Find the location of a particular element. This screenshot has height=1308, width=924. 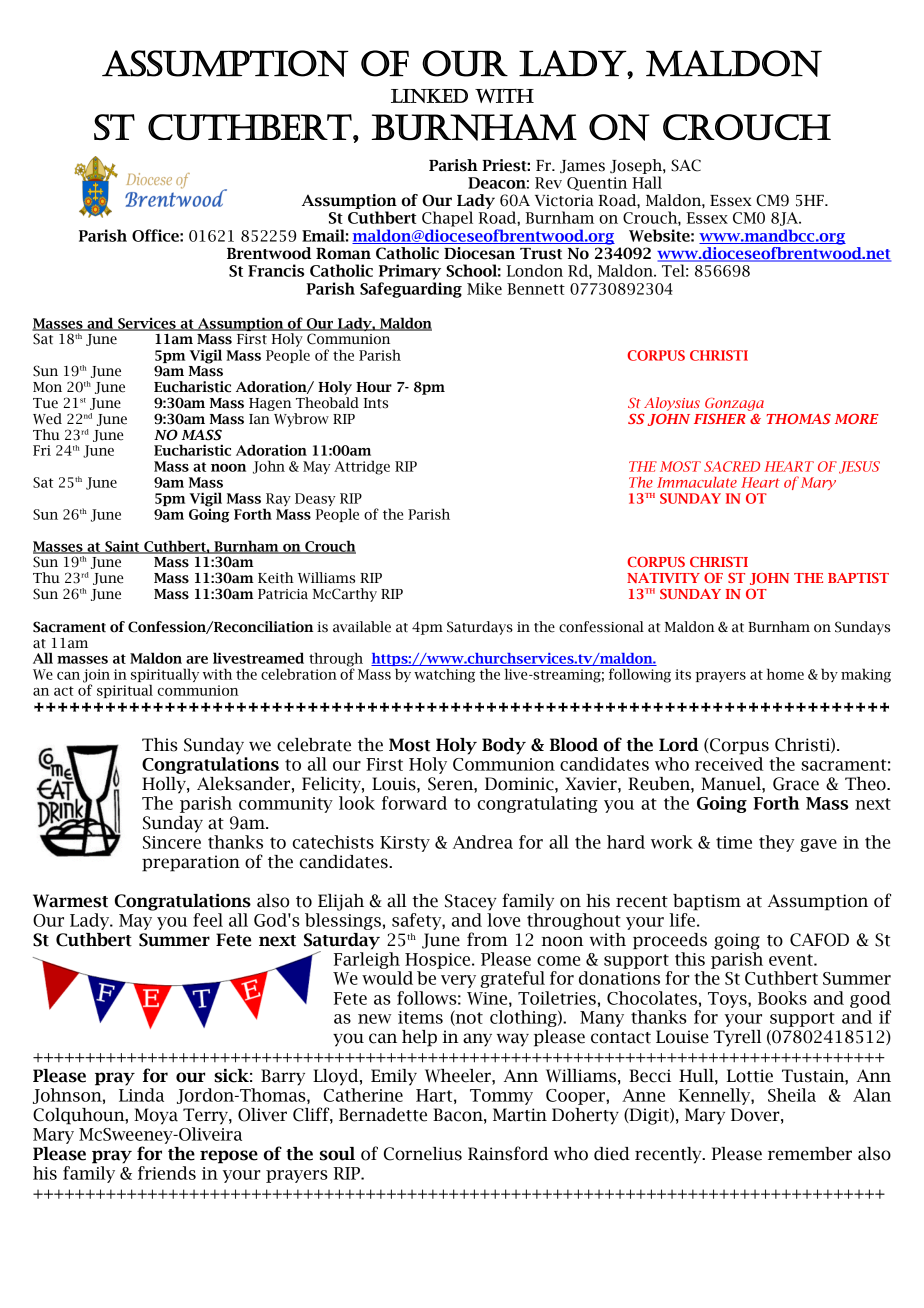

home is located at coordinates (785, 674).
